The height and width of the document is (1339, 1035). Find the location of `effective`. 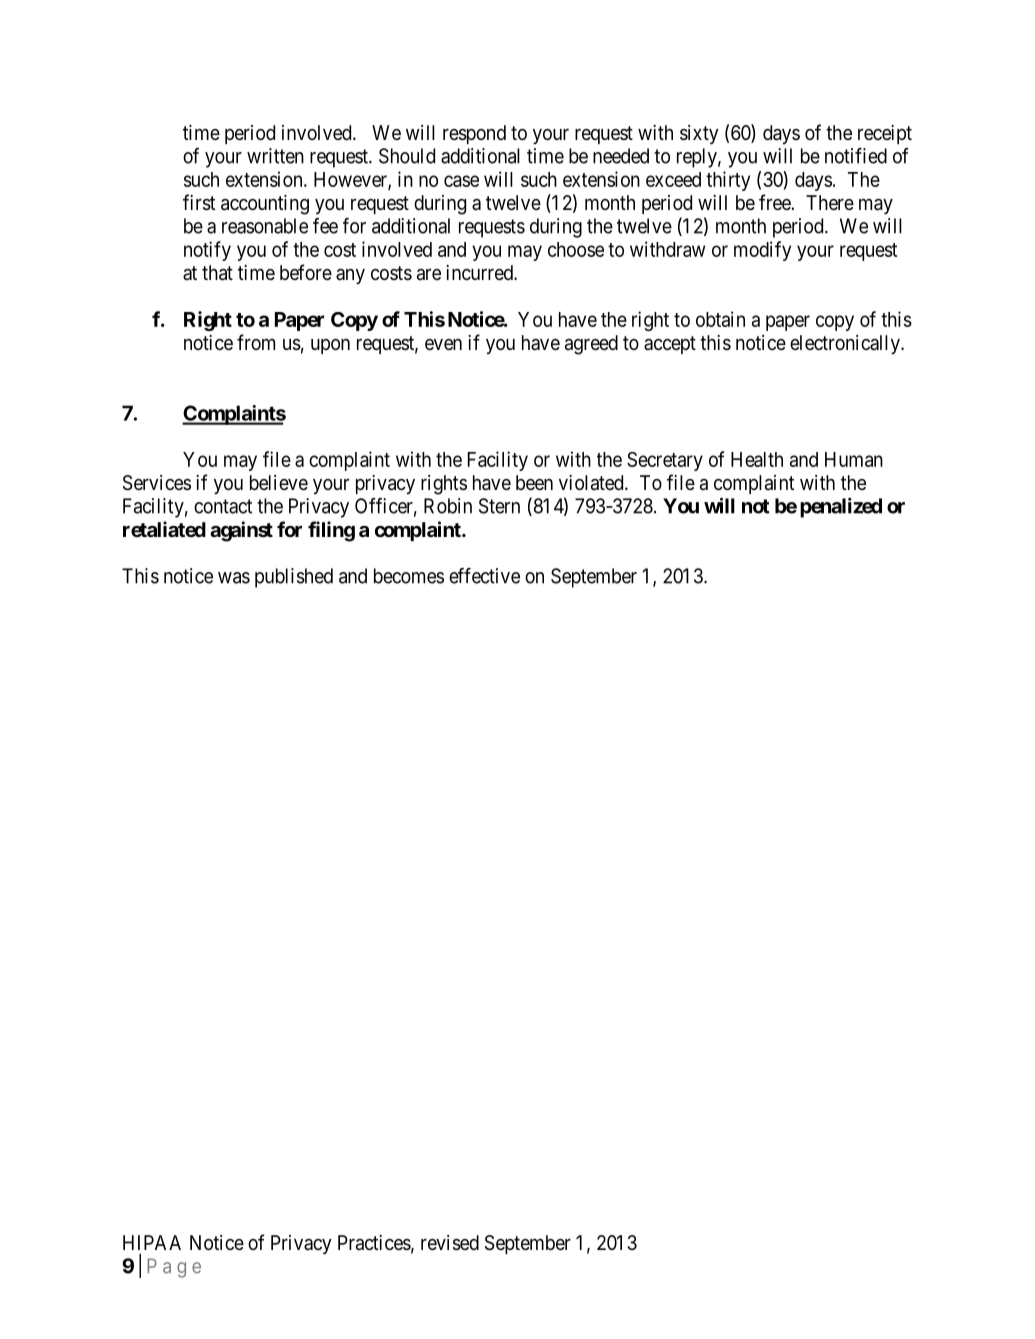

effective is located at coordinates (484, 576).
